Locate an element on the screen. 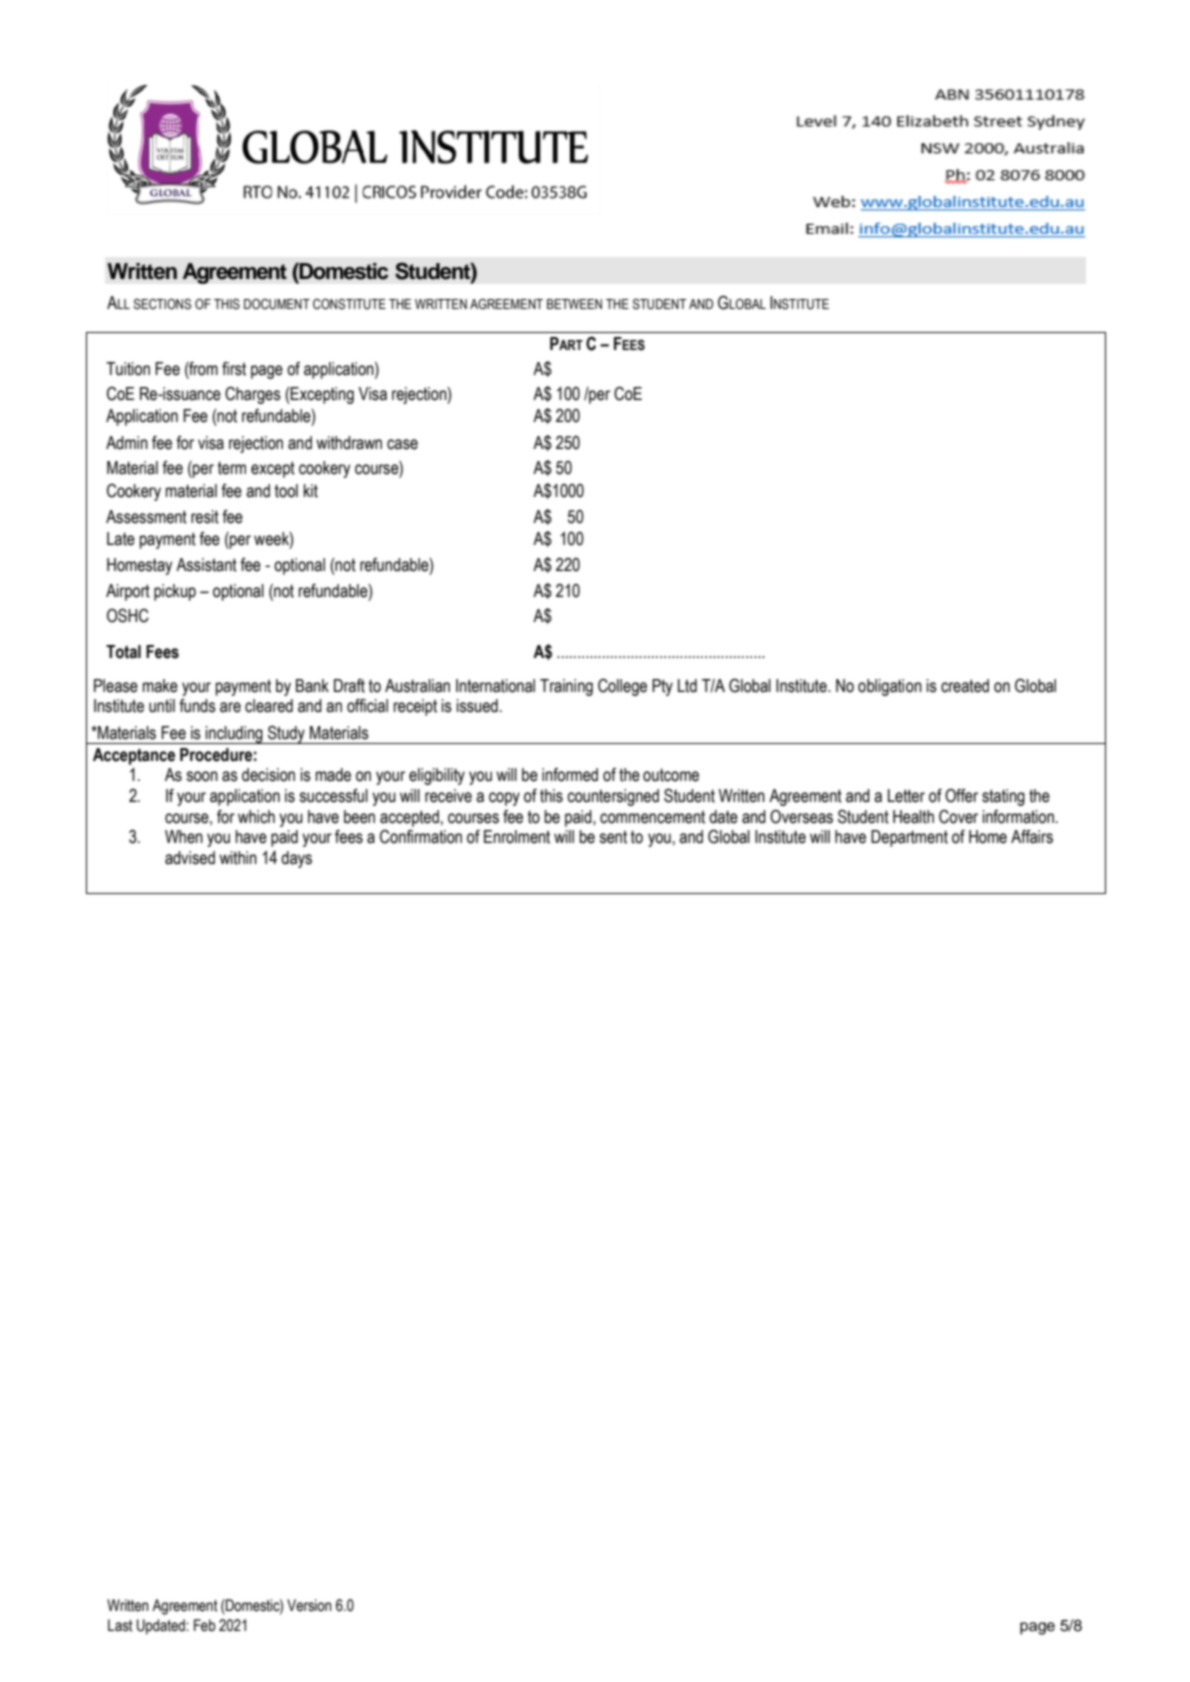  Last is located at coordinates (120, 1625).
